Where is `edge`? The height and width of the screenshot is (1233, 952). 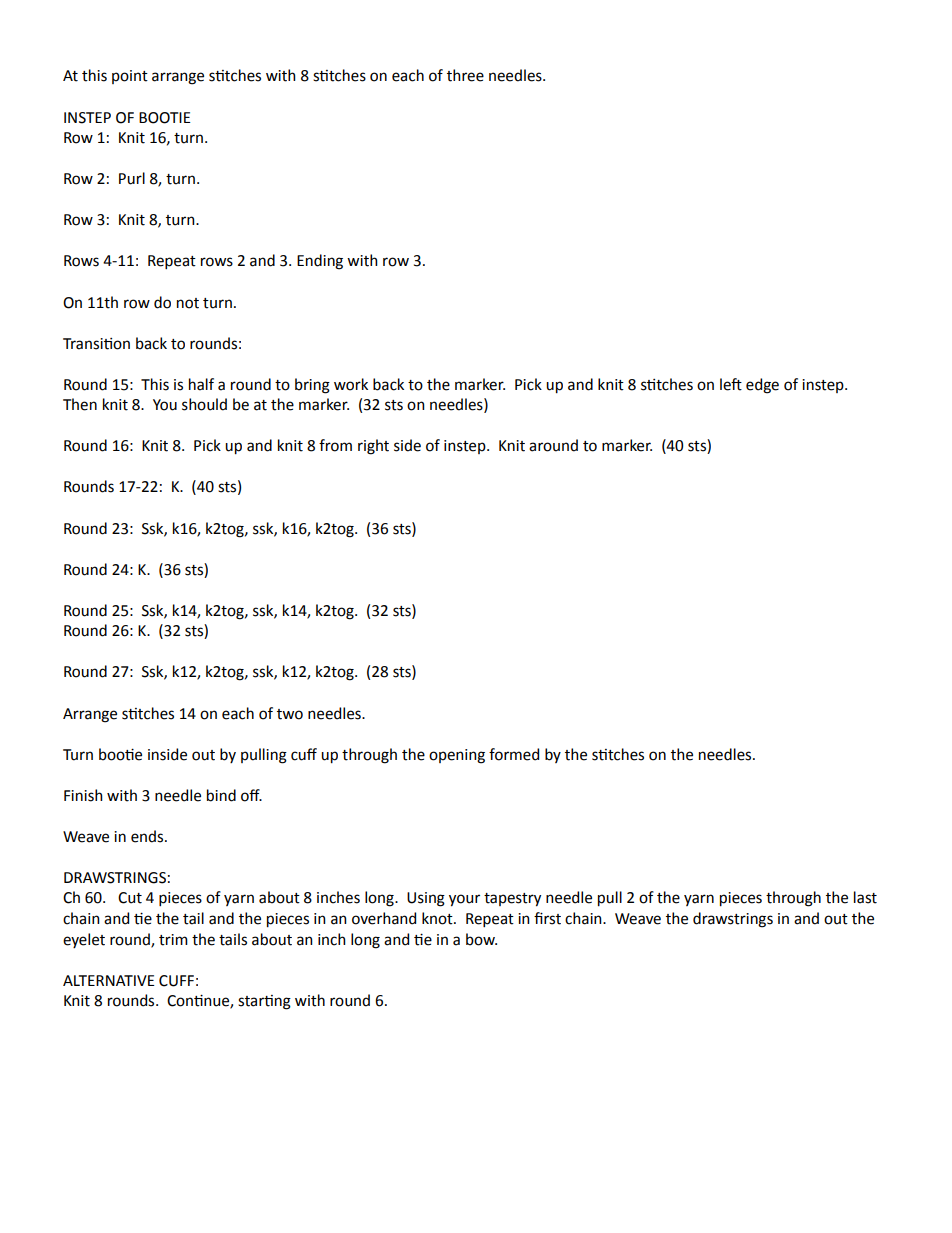
edge is located at coordinates (762, 386).
